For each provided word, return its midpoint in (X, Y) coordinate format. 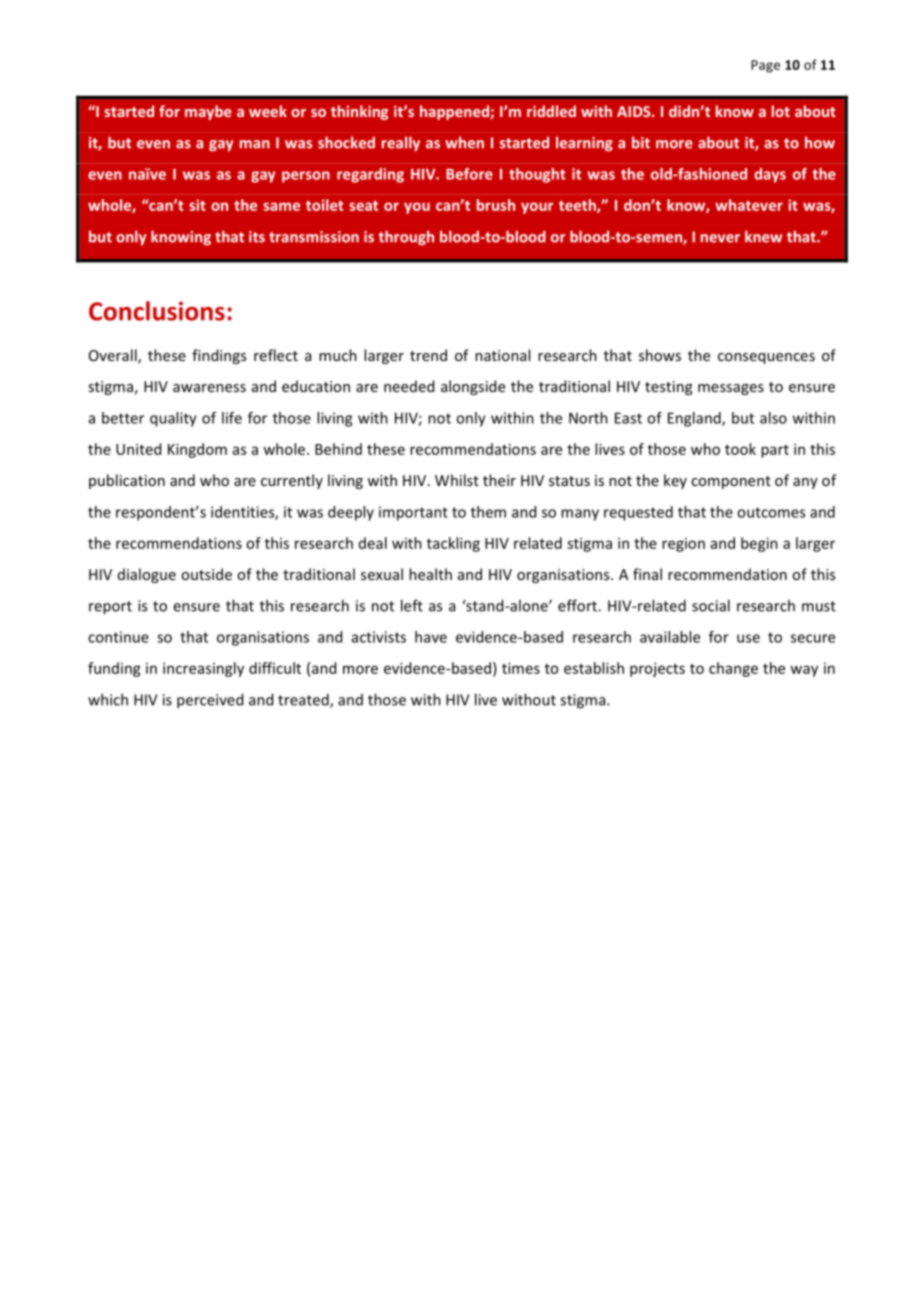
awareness (209, 388)
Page (765, 66)
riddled (551, 111)
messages (731, 389)
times (521, 668)
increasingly (203, 669)
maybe (208, 112)
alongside (473, 387)
